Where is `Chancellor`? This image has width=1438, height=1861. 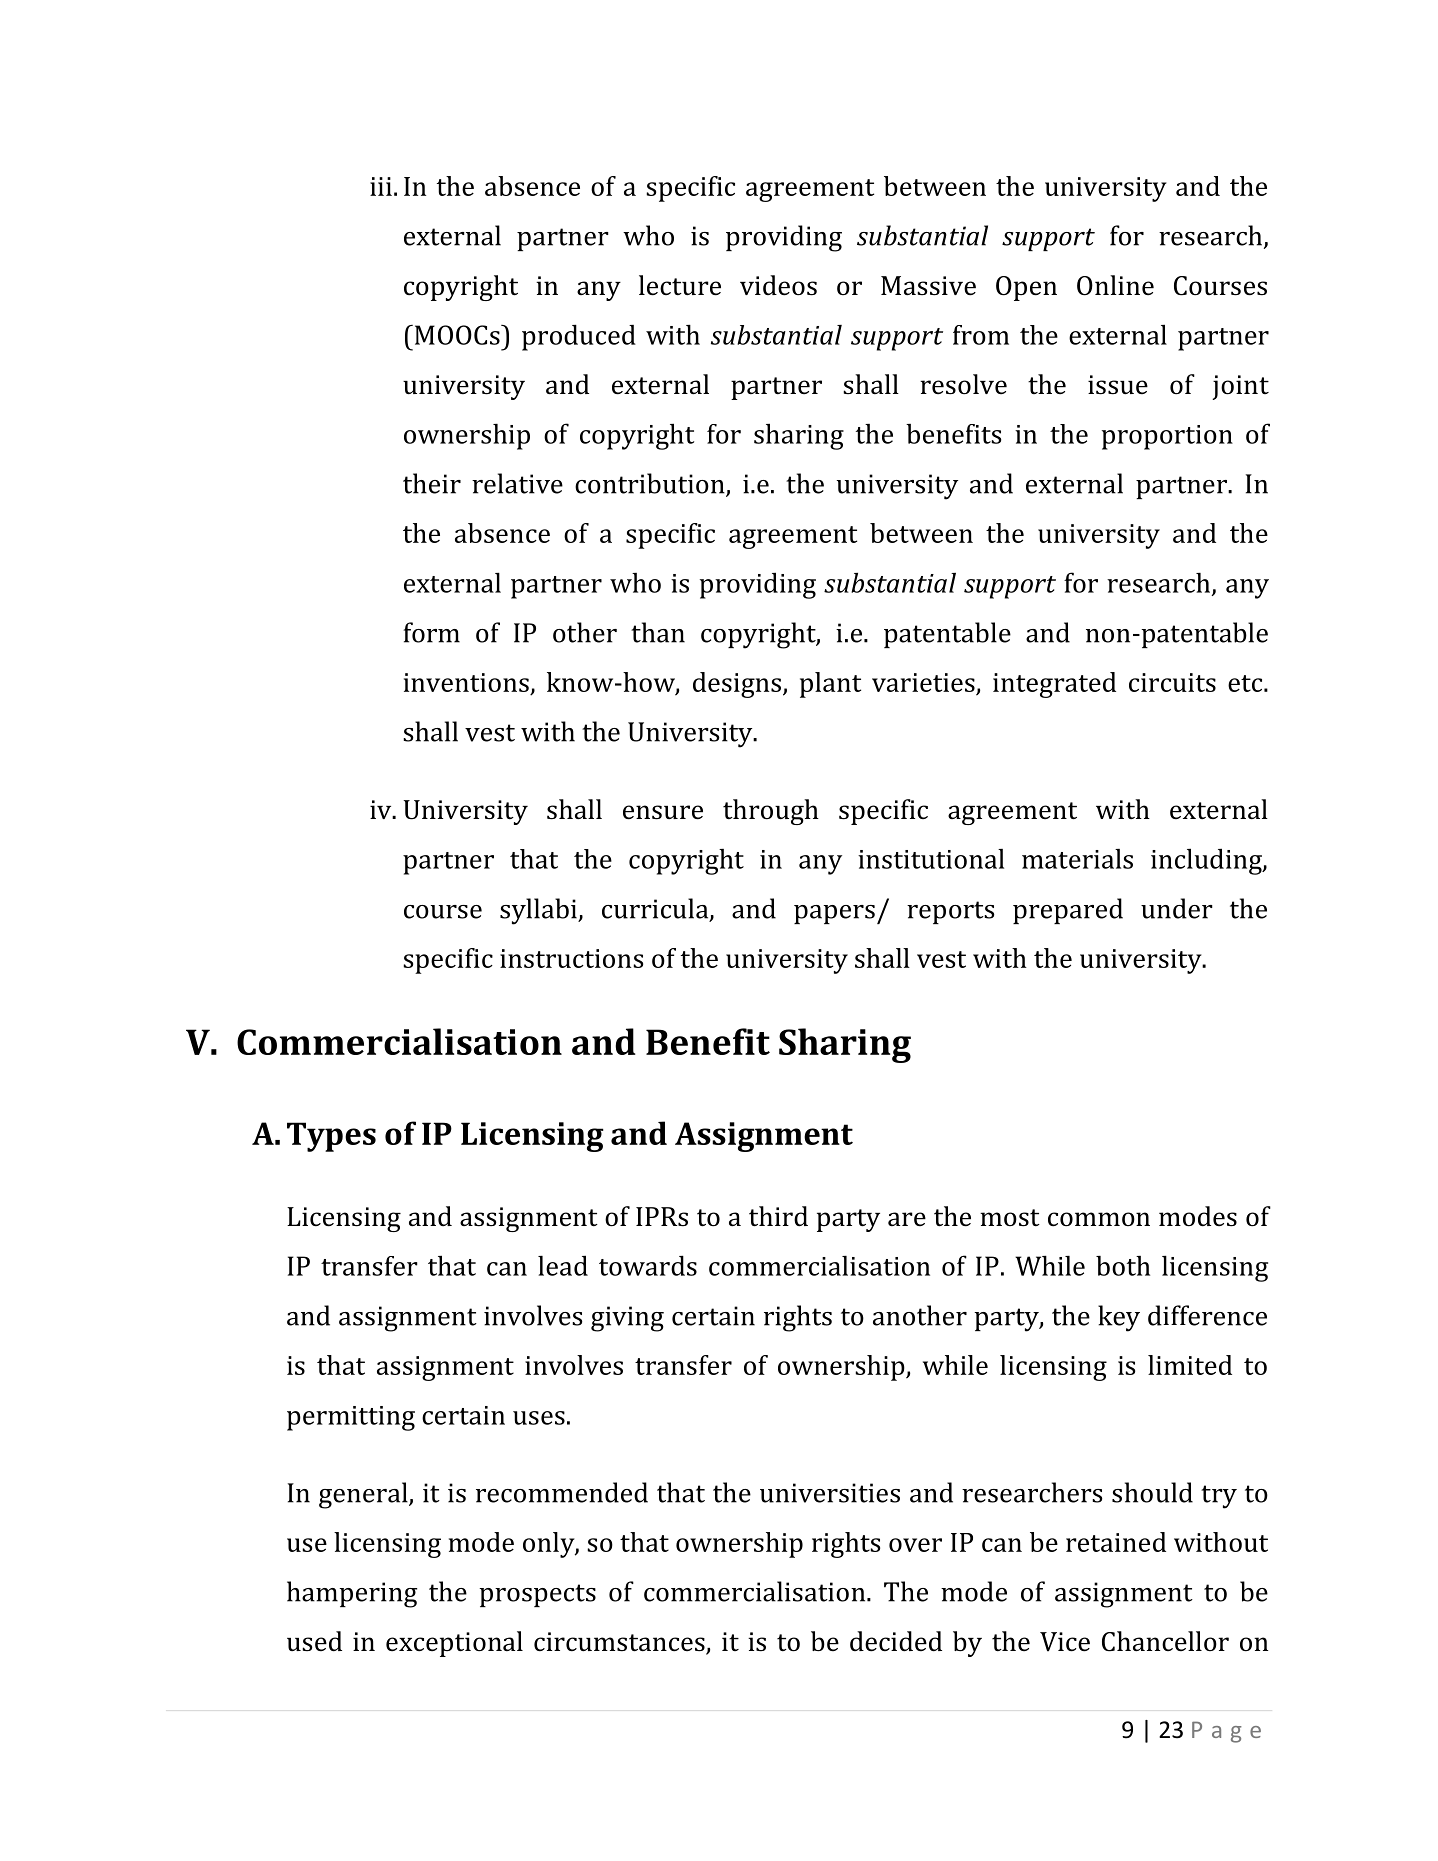 Chancellor is located at coordinates (1165, 1641).
